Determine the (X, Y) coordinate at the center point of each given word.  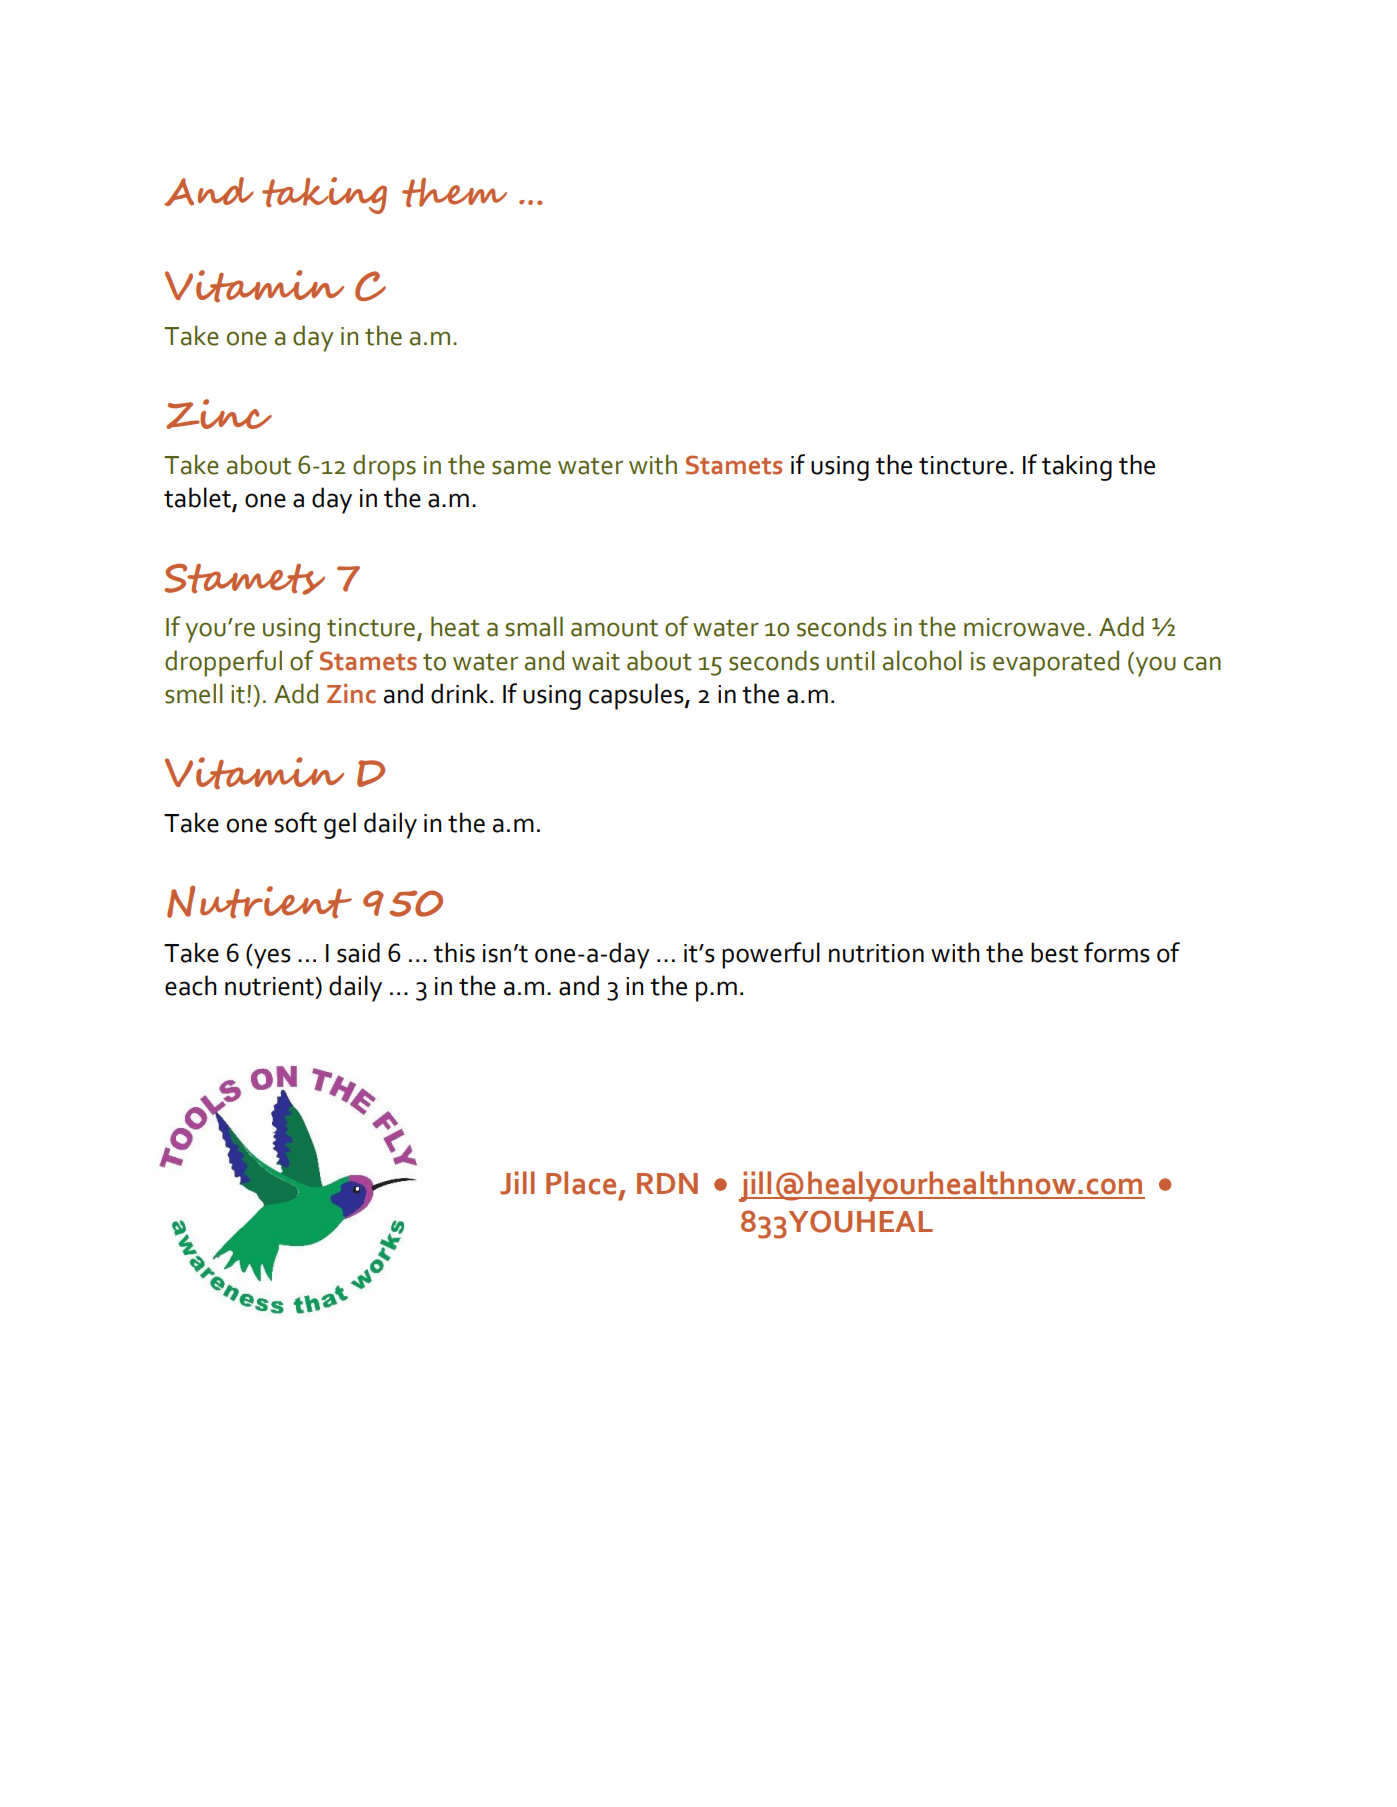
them (454, 192)
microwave (1024, 627)
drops (384, 467)
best (1054, 952)
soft (296, 822)
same (521, 467)
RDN (667, 1183)
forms (1117, 952)
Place (581, 1183)
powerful (771, 955)
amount (614, 628)
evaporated (1056, 663)
